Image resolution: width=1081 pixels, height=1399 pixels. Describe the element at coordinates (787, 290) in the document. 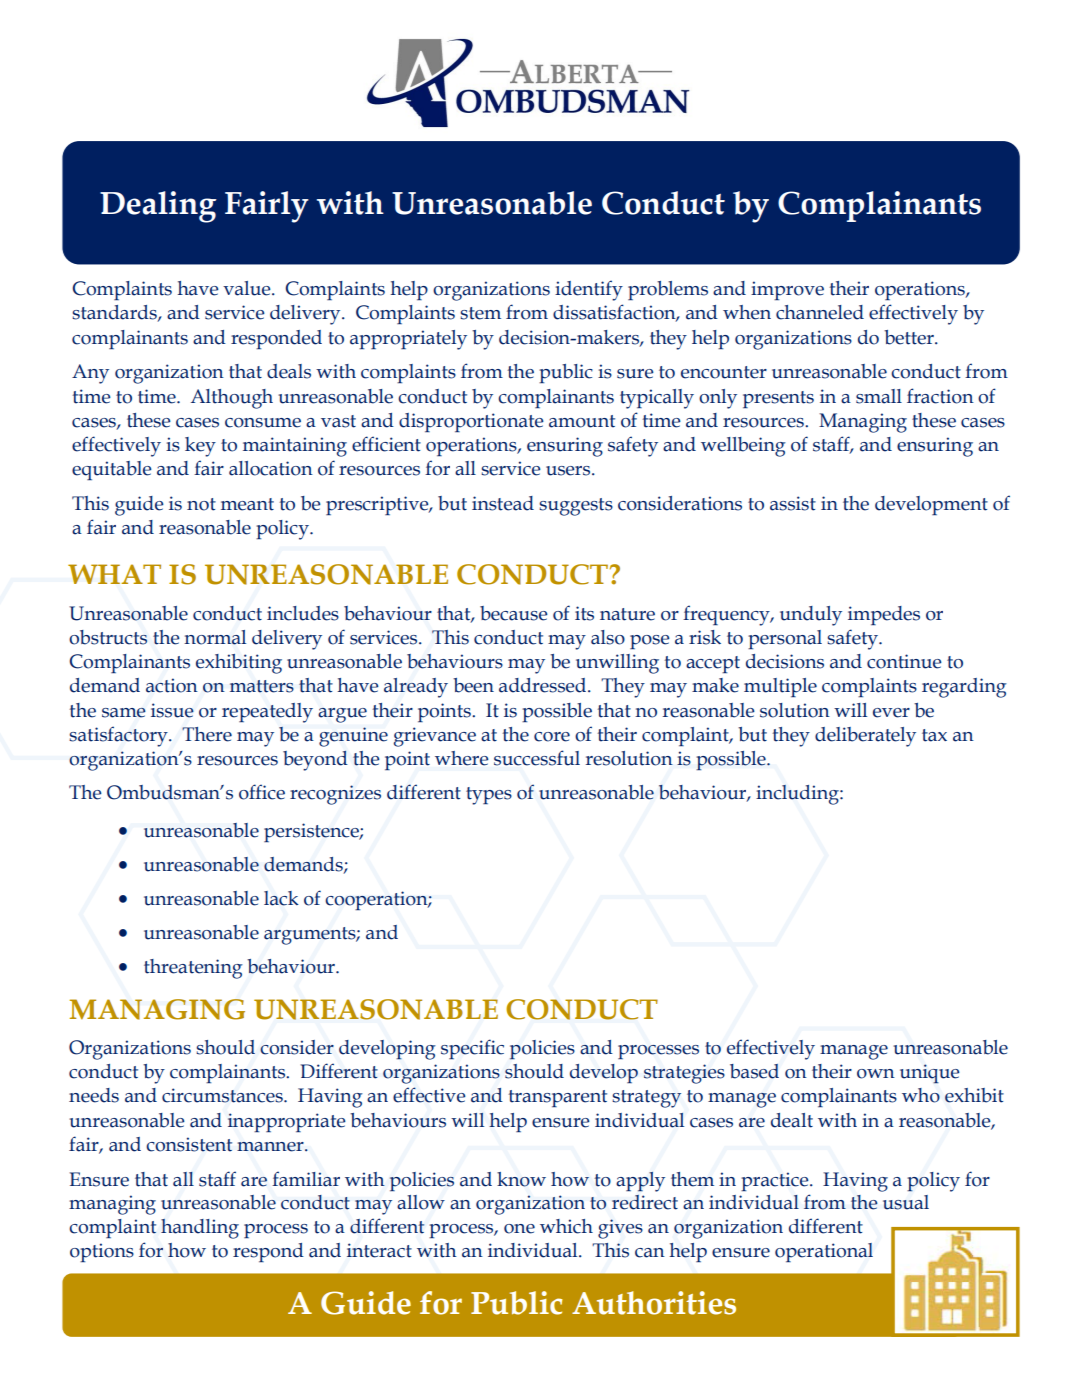

I see `improve` at that location.
